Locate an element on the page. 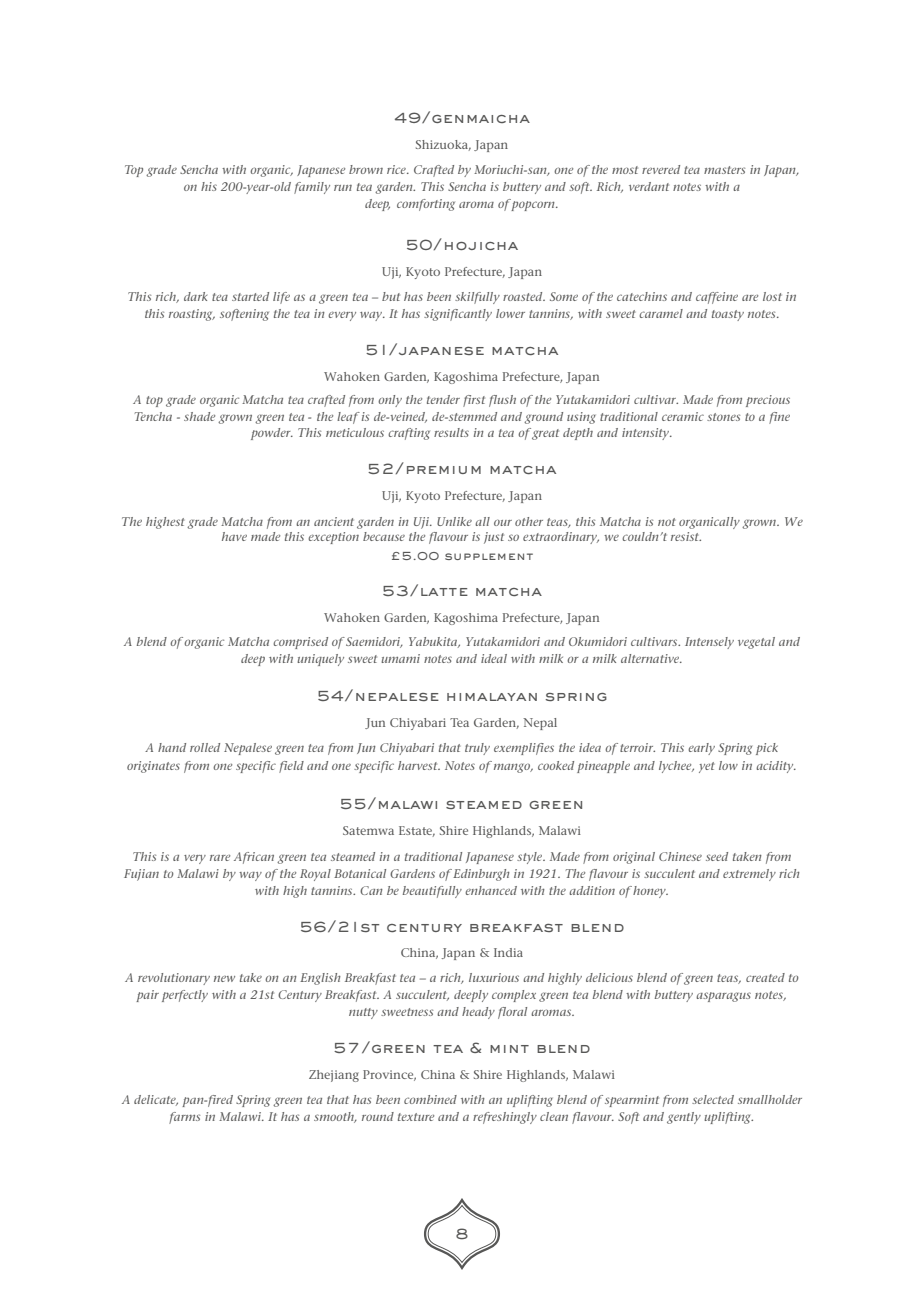  Intensely is located at coordinates (709, 643).
